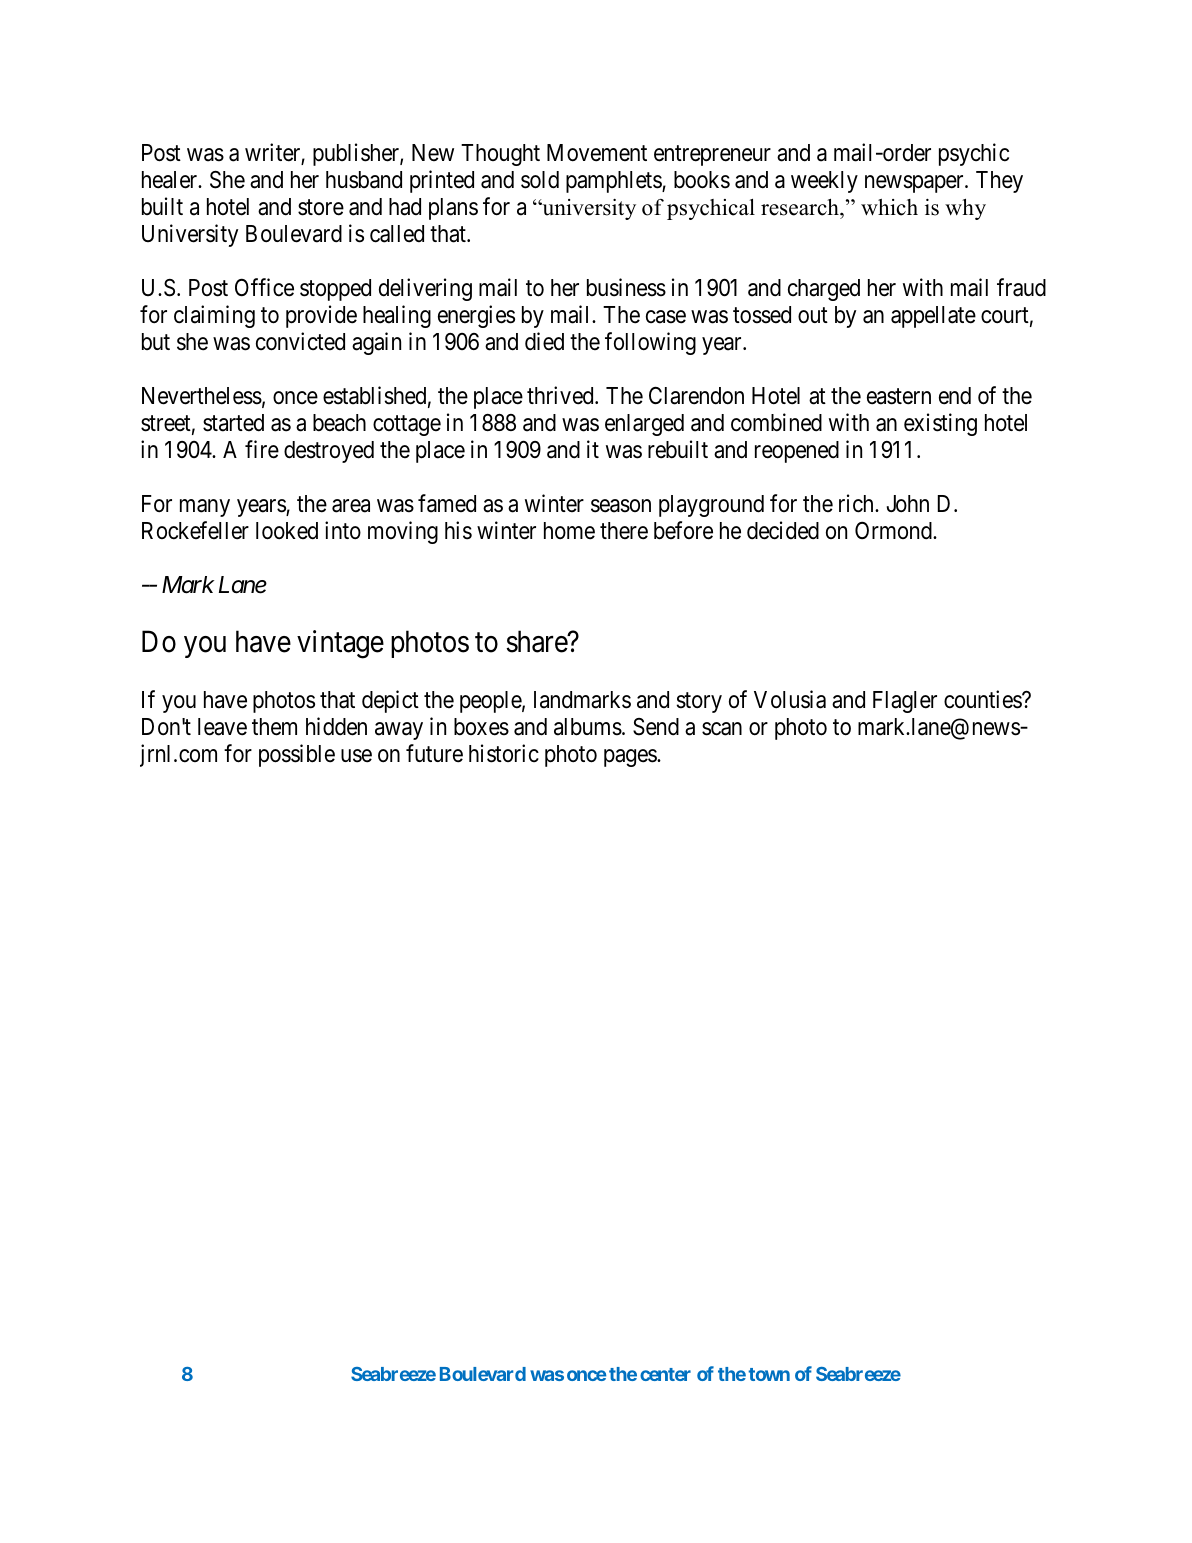 This image has height=1543, width=1192. What do you see at coordinates (769, 1374) in the image?
I see `town` at bounding box center [769, 1374].
